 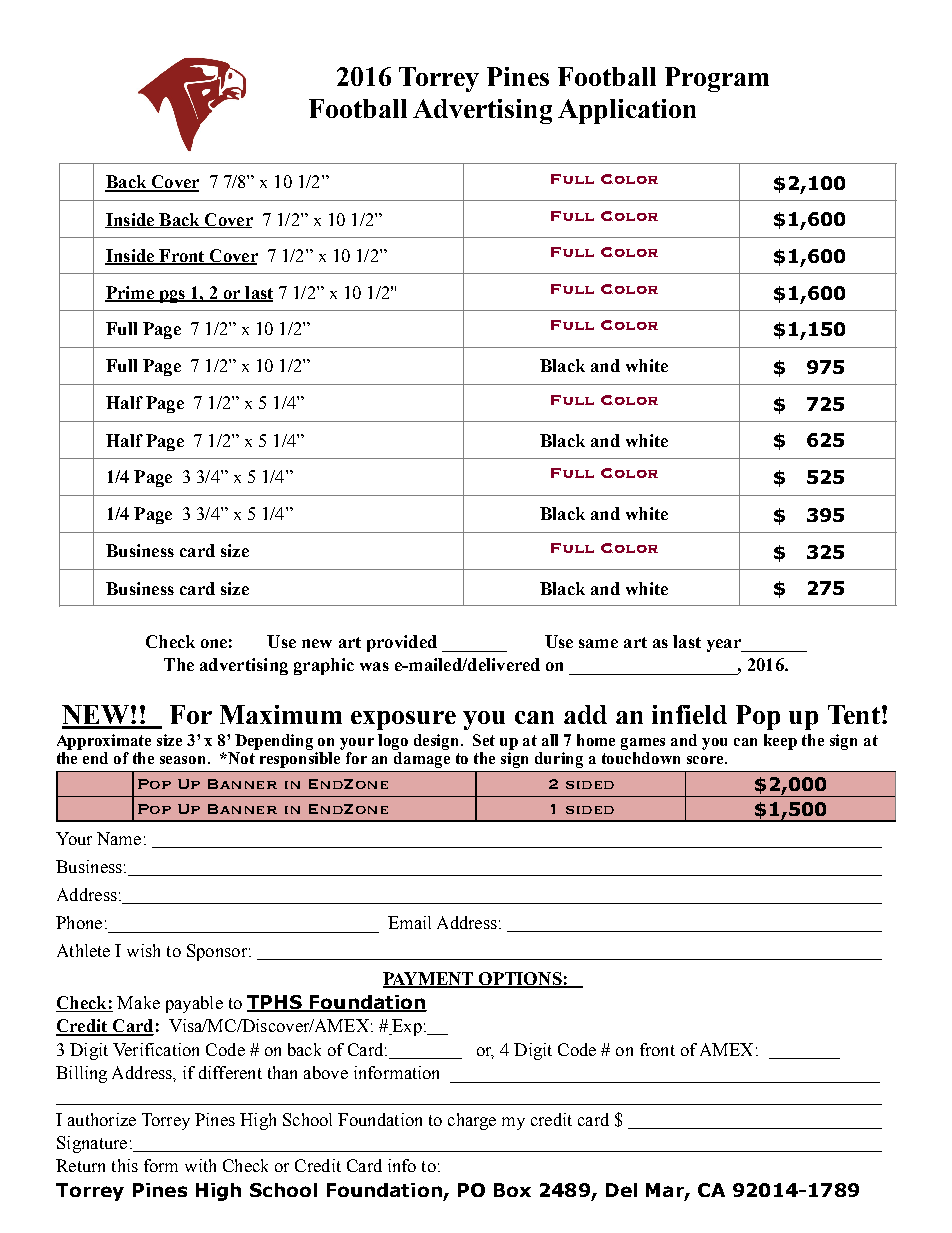 I want to click on same, so click(x=598, y=643).
